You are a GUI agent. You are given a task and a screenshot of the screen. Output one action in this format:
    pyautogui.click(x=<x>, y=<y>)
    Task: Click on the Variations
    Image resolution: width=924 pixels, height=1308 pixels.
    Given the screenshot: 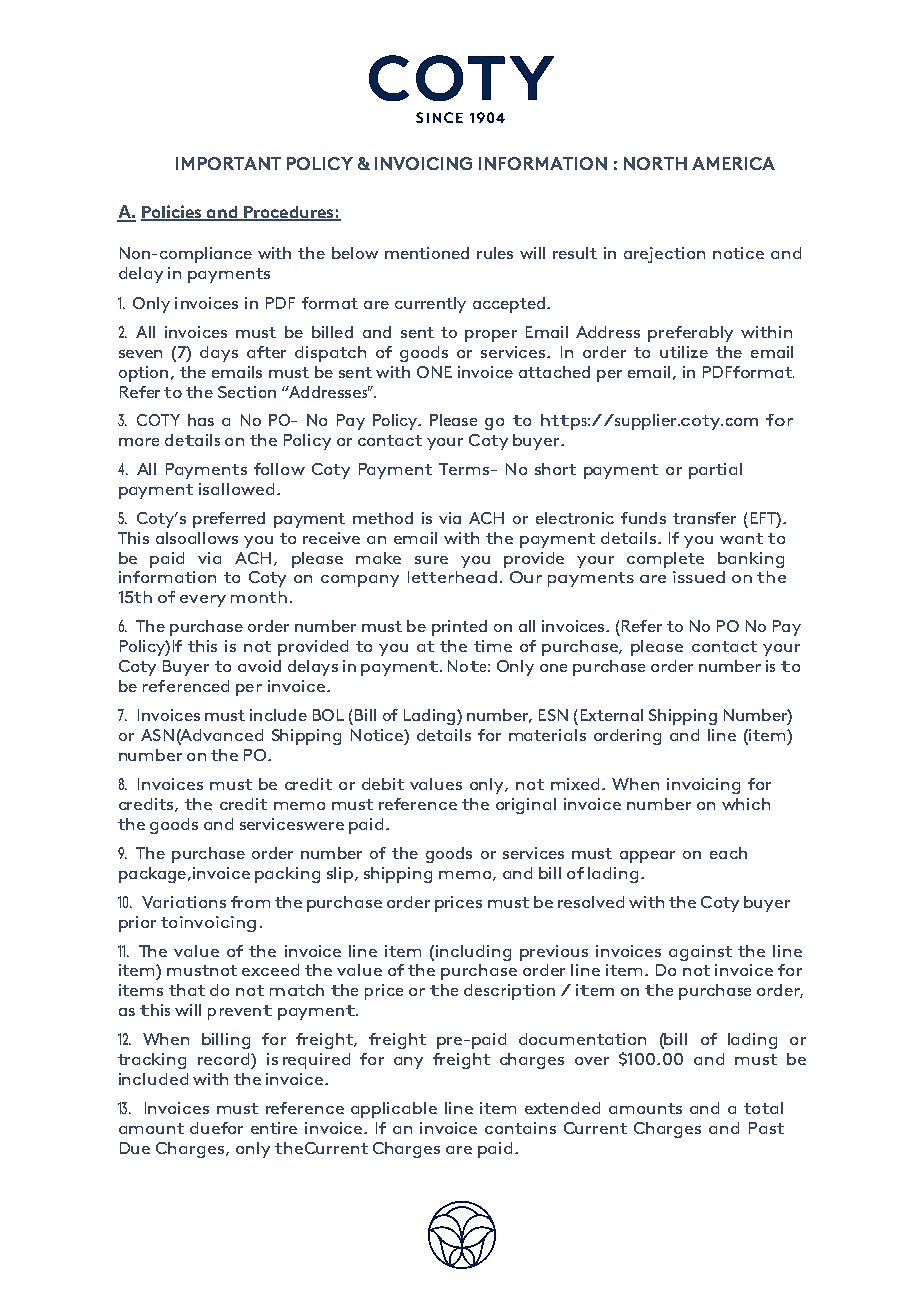 What is the action you would take?
    pyautogui.click(x=184, y=902)
